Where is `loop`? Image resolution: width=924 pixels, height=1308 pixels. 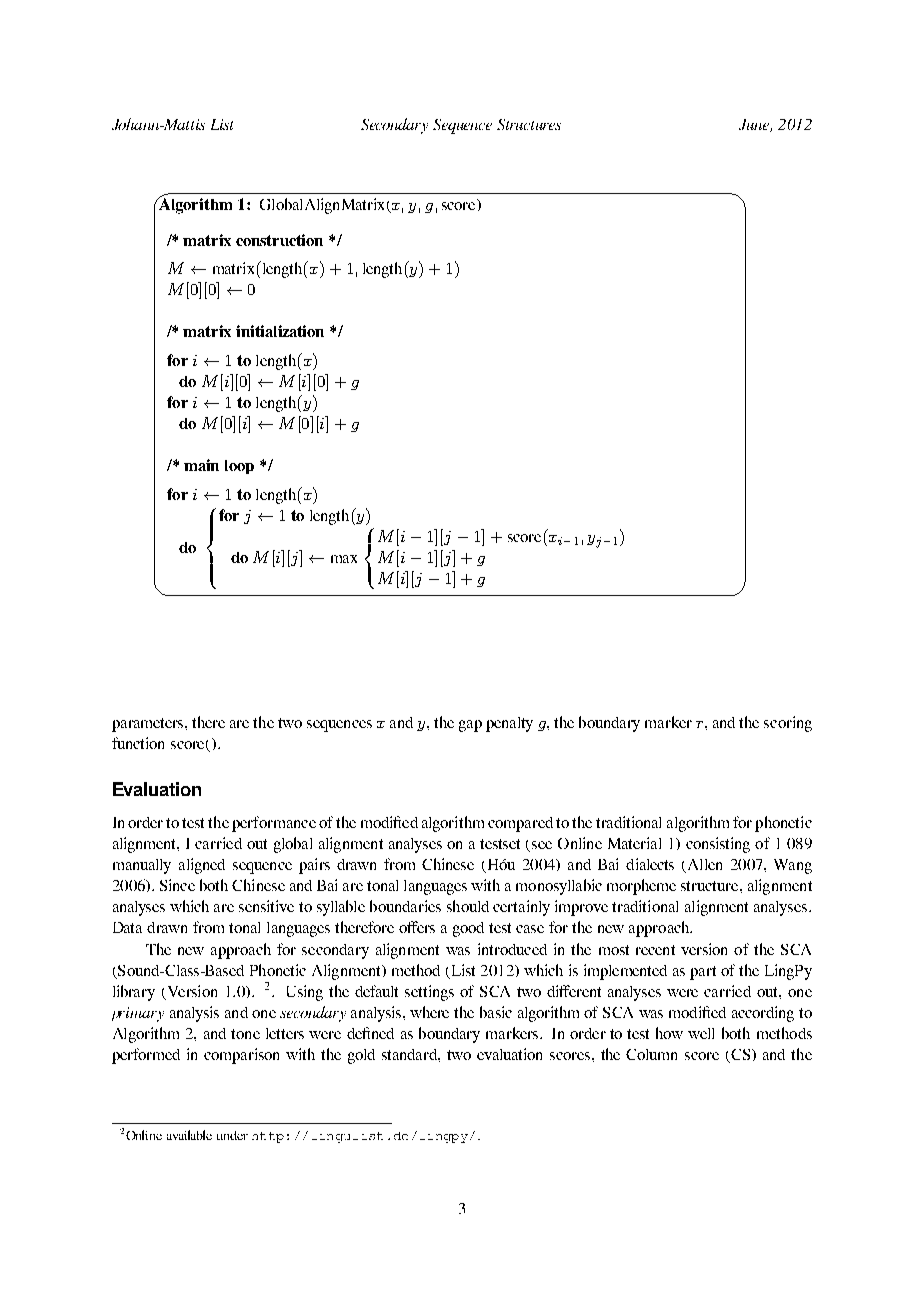 loop is located at coordinates (239, 467).
